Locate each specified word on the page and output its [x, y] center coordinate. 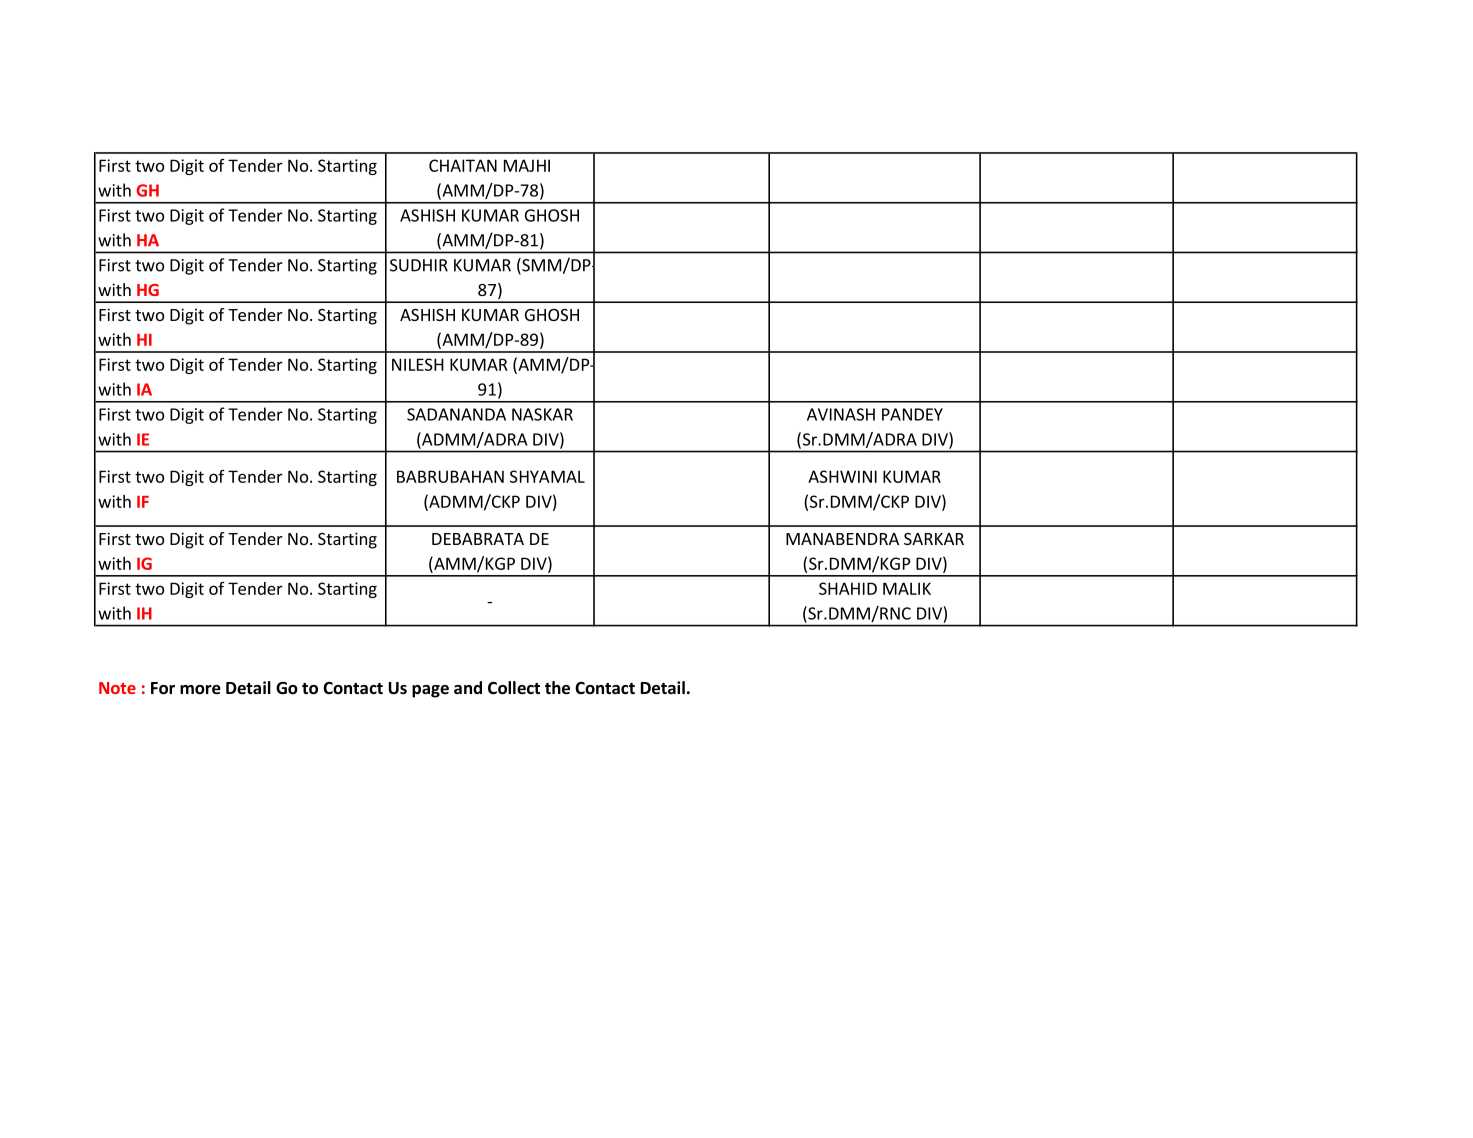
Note [117, 688]
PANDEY [912, 414]
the [557, 688]
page [430, 691]
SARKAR [934, 539]
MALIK [907, 588]
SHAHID [848, 588]
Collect [514, 688]
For [163, 688]
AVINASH [841, 414]
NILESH [418, 364]
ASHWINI [842, 476]
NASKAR [542, 414]
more [200, 690]
